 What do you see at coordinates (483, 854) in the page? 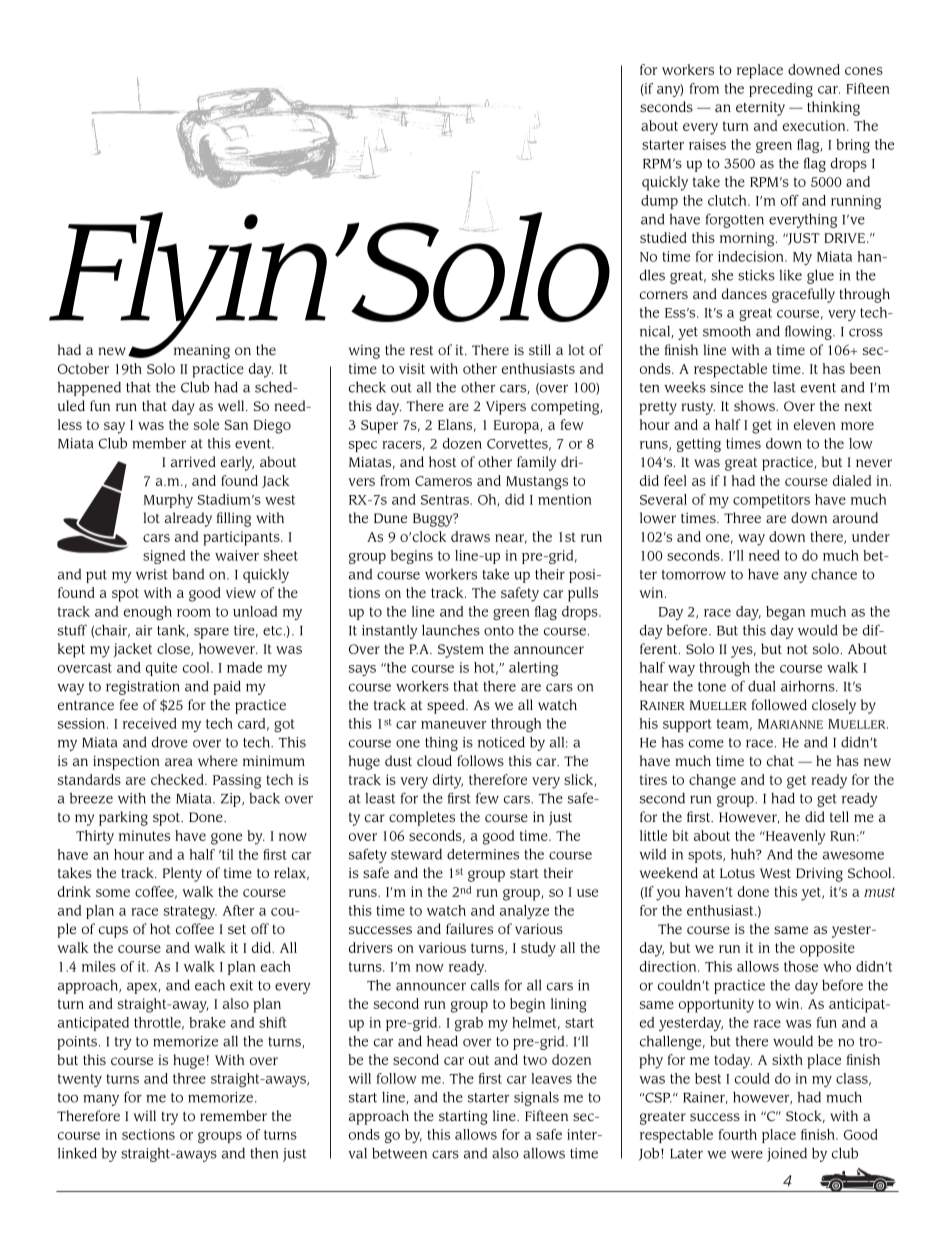
I see `determines` at bounding box center [483, 854].
